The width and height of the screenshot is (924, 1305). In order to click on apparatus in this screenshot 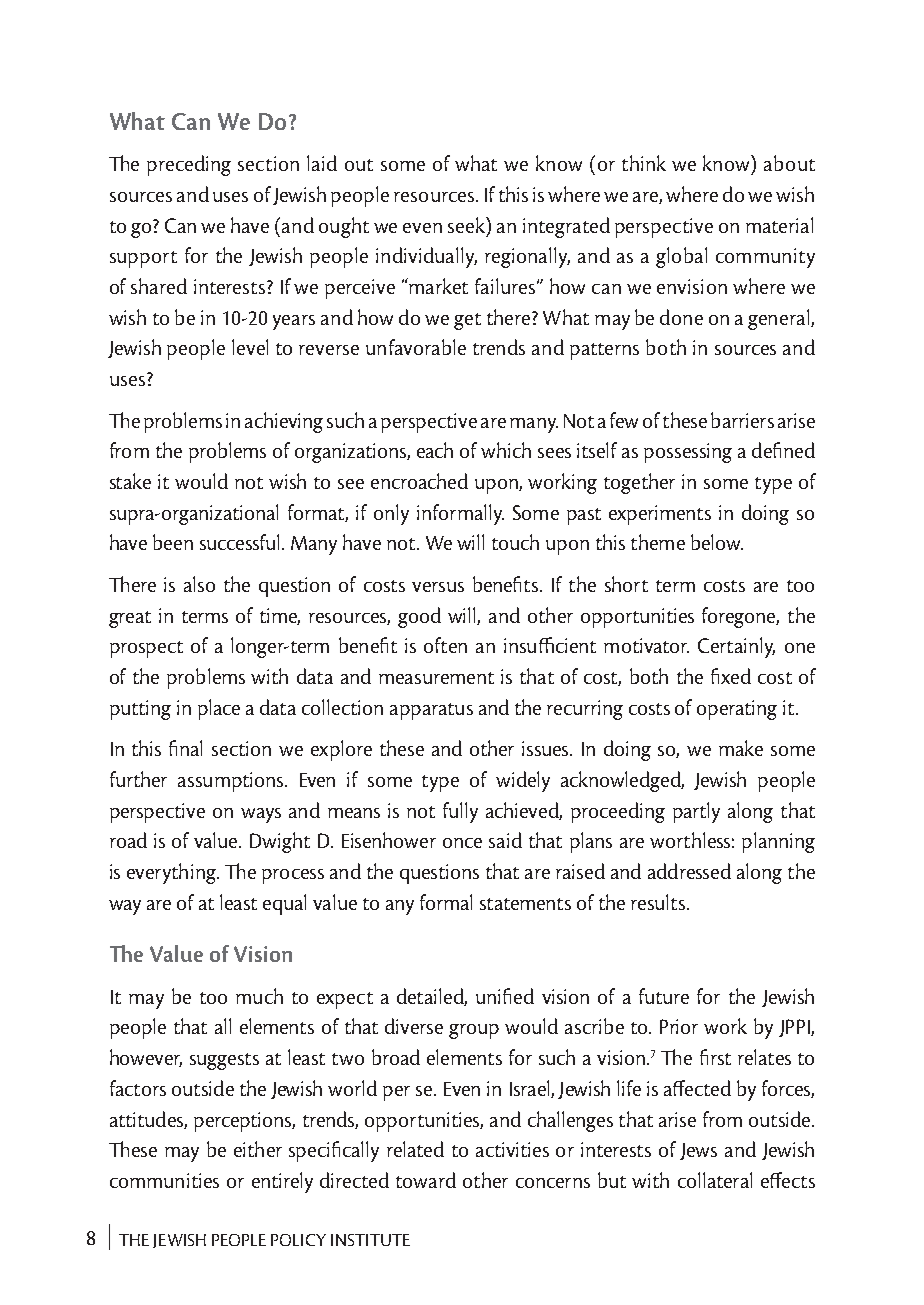, I will do `click(431, 711)`.
